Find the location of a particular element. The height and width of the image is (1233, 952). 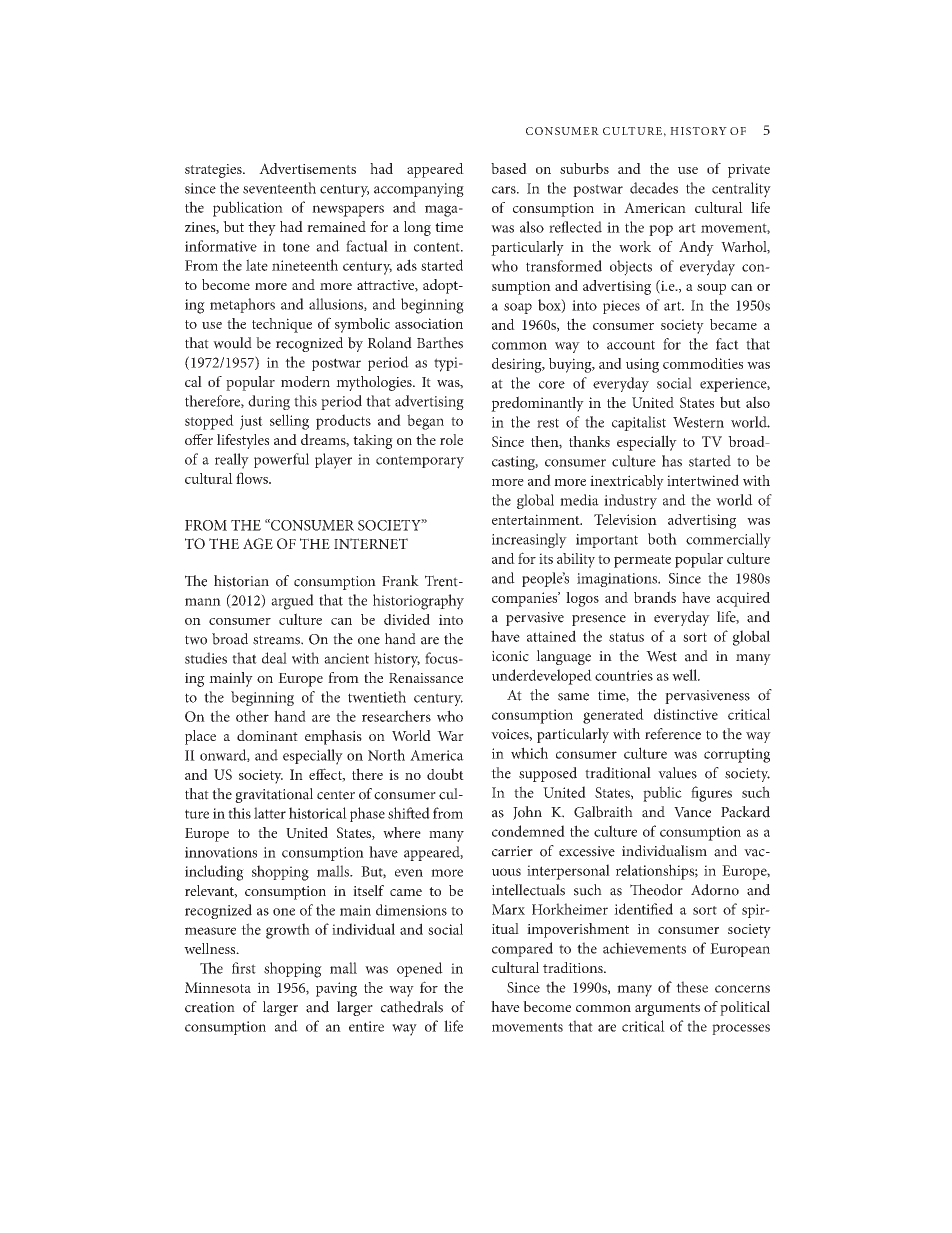

opened is located at coordinates (420, 969).
